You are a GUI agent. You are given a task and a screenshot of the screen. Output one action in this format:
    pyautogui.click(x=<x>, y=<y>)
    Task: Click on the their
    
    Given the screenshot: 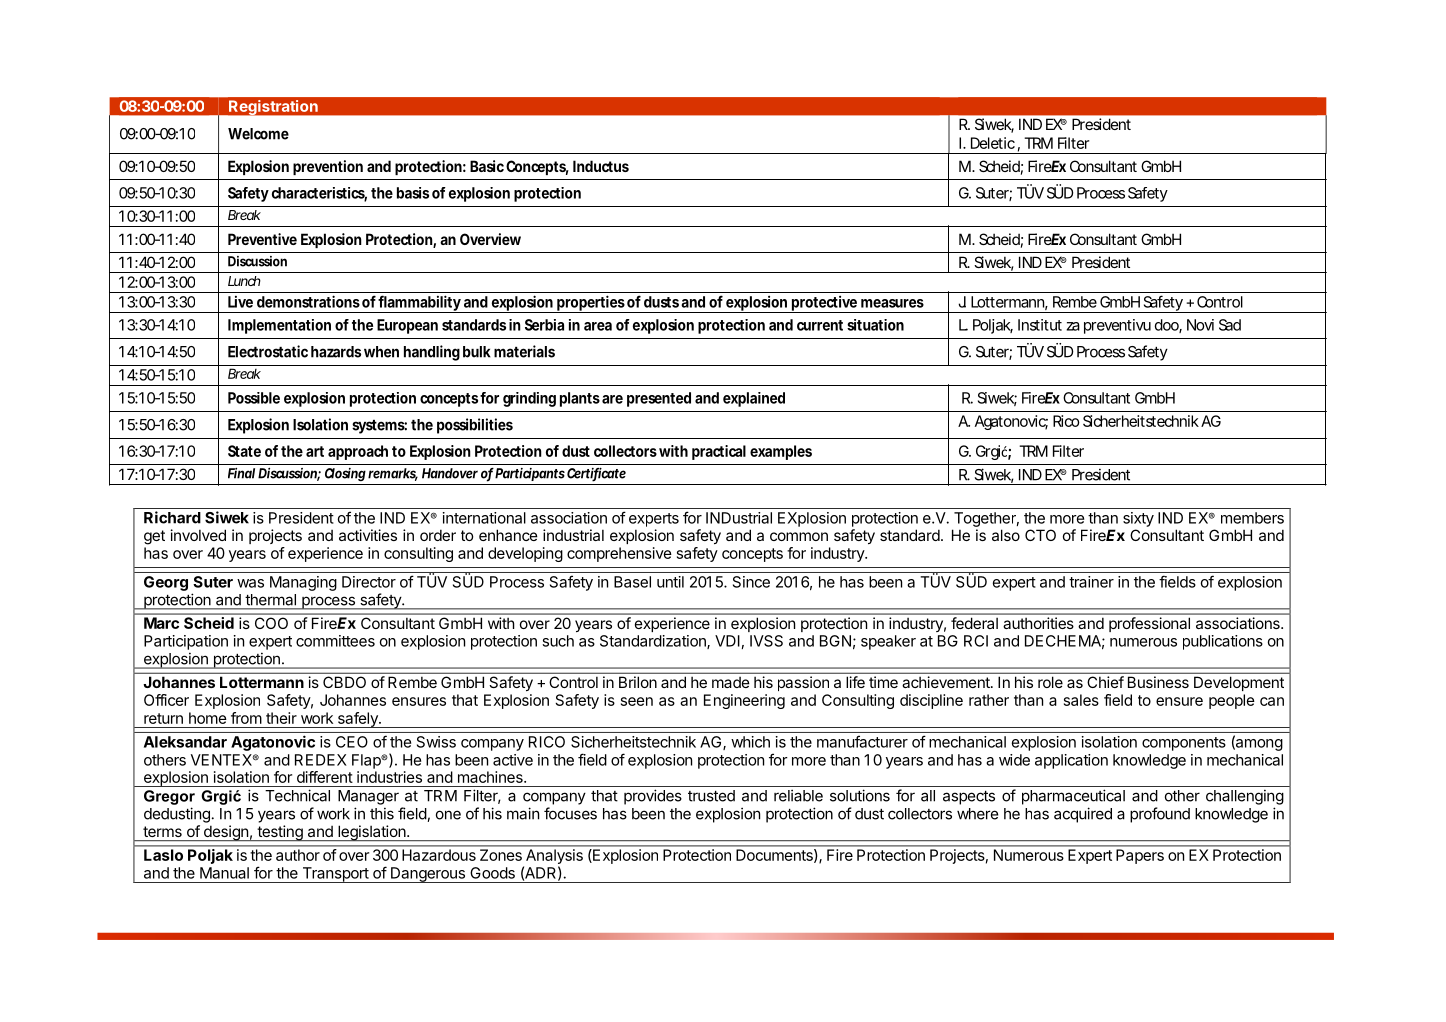 What is the action you would take?
    pyautogui.click(x=281, y=718)
